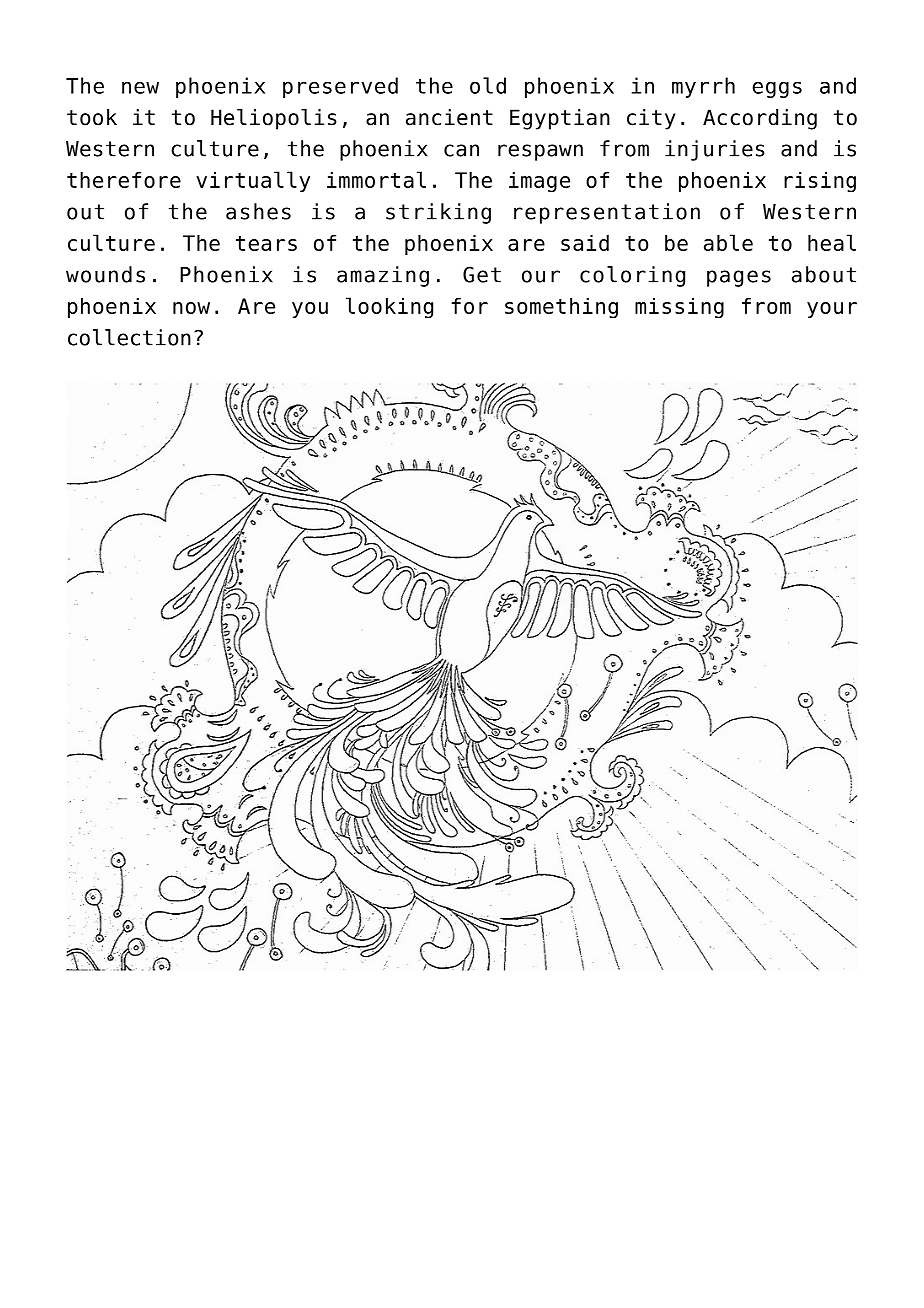 This screenshot has height=1308, width=924. I want to click on old, so click(488, 85).
